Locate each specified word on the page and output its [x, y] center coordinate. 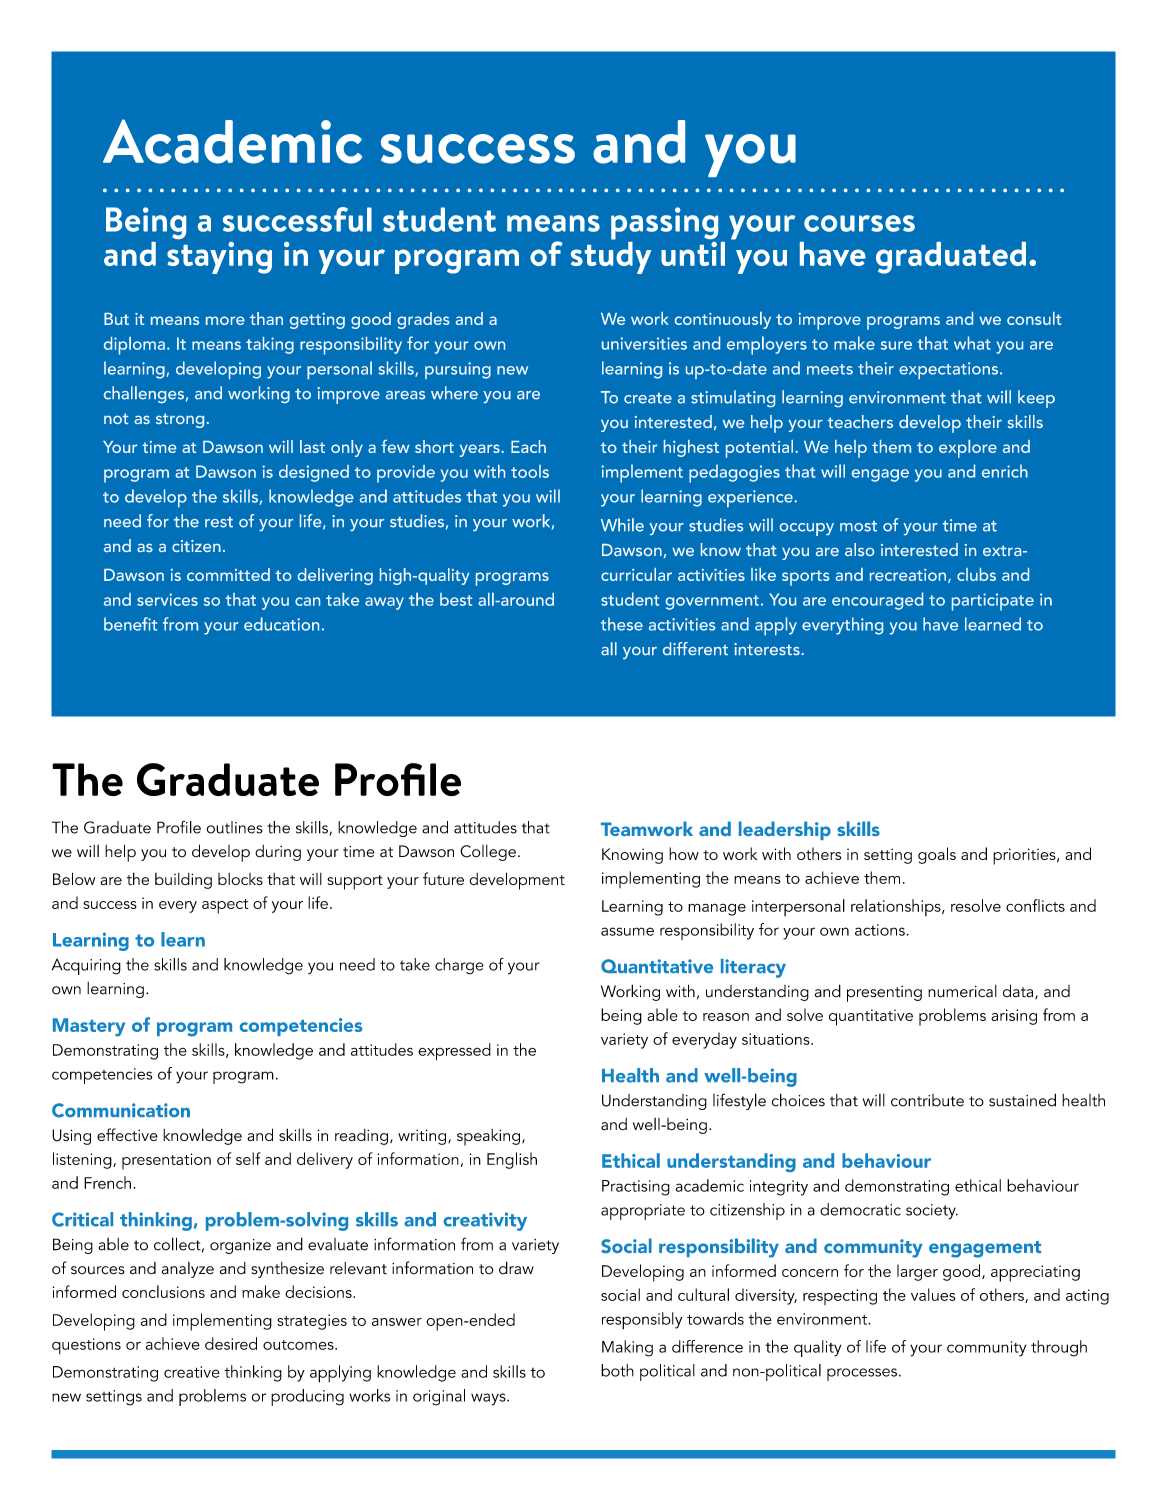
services [167, 599]
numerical [962, 991]
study [611, 256]
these [622, 624]
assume [627, 931]
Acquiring [86, 967]
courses [859, 223]
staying [219, 258]
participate [993, 602]
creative [192, 1372]
